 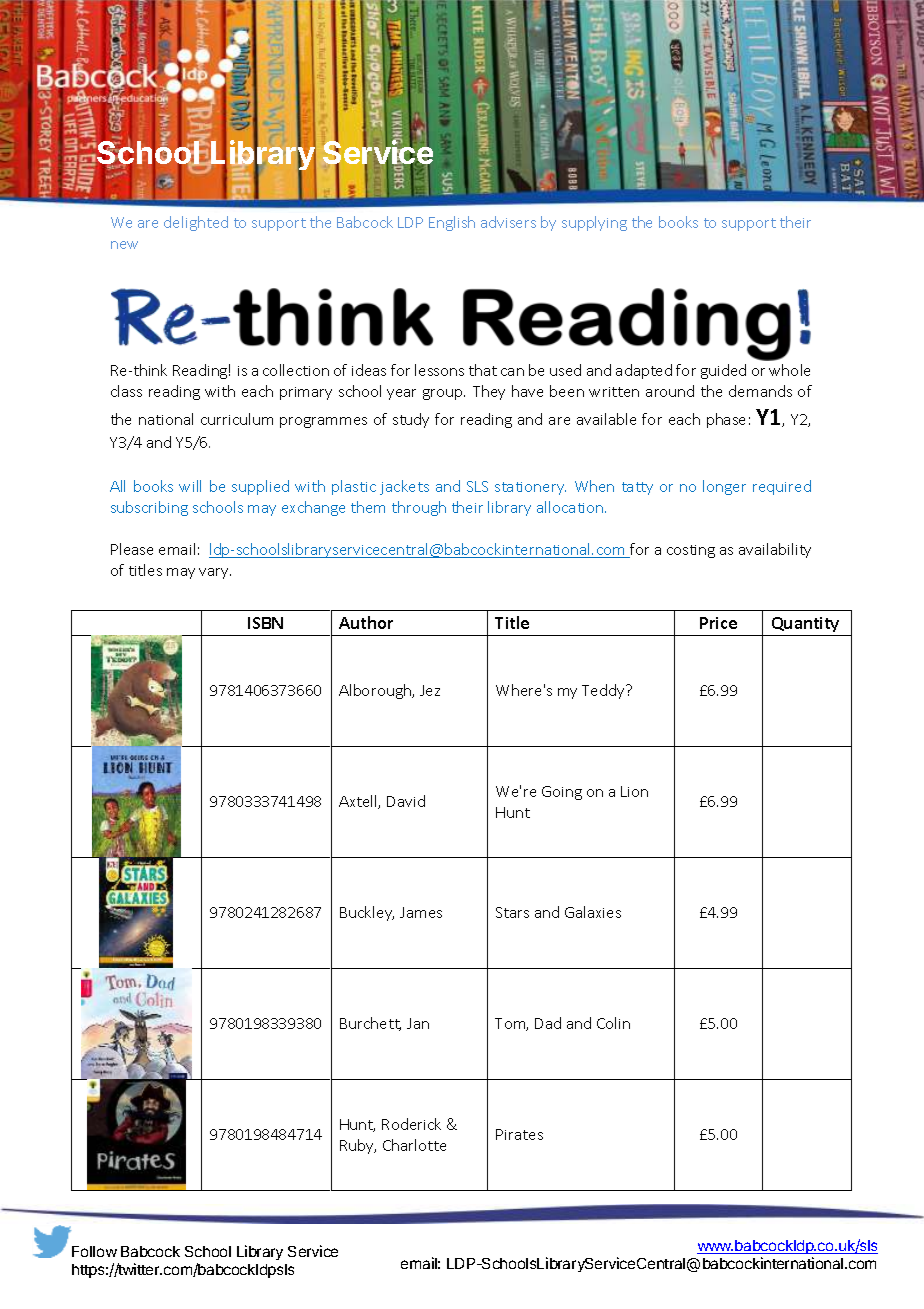 What do you see at coordinates (452, 223) in the screenshot?
I see `English` at bounding box center [452, 223].
